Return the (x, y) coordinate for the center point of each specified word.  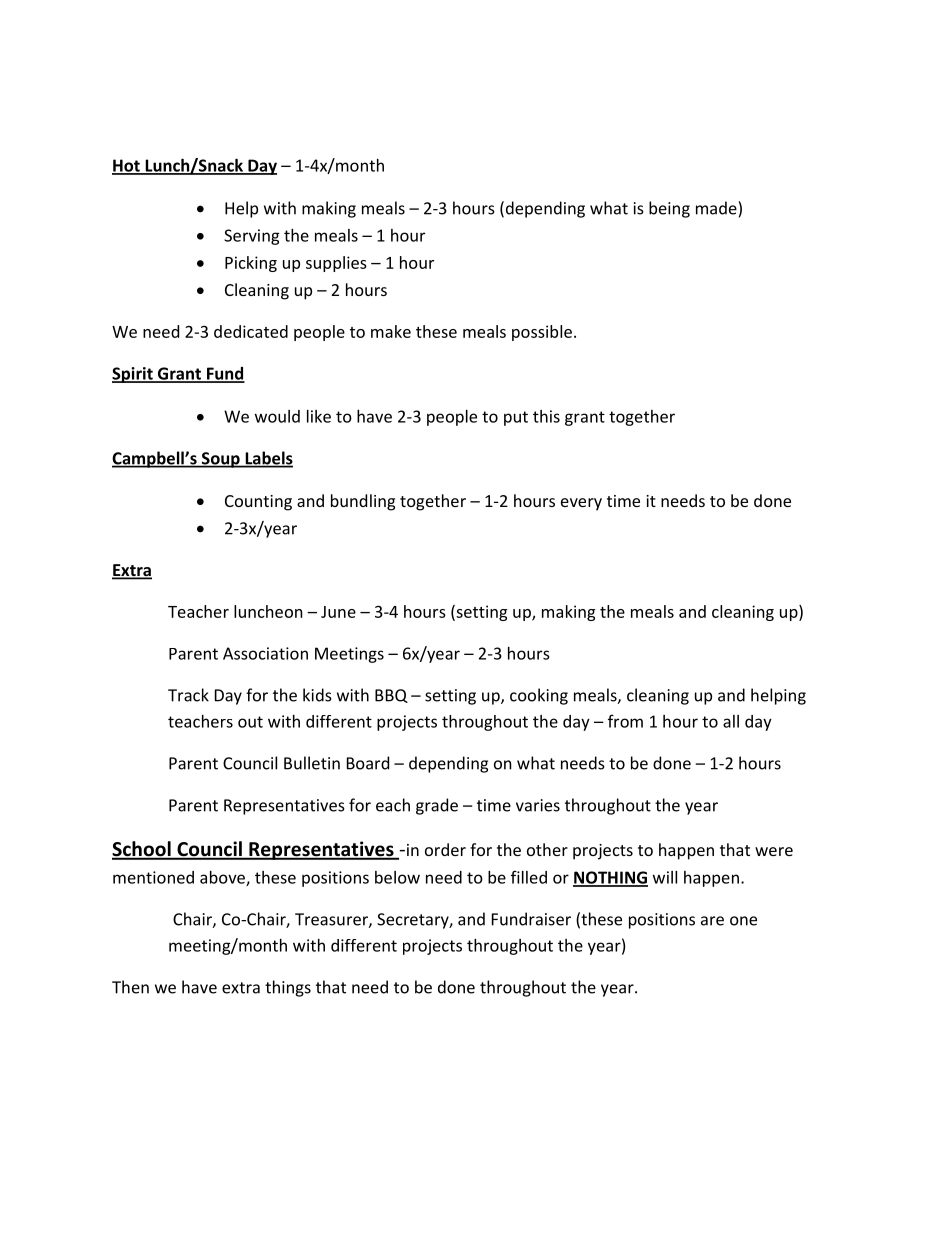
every (581, 504)
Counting (258, 503)
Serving (252, 237)
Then (130, 987)
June (338, 612)
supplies (336, 264)
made (717, 208)
